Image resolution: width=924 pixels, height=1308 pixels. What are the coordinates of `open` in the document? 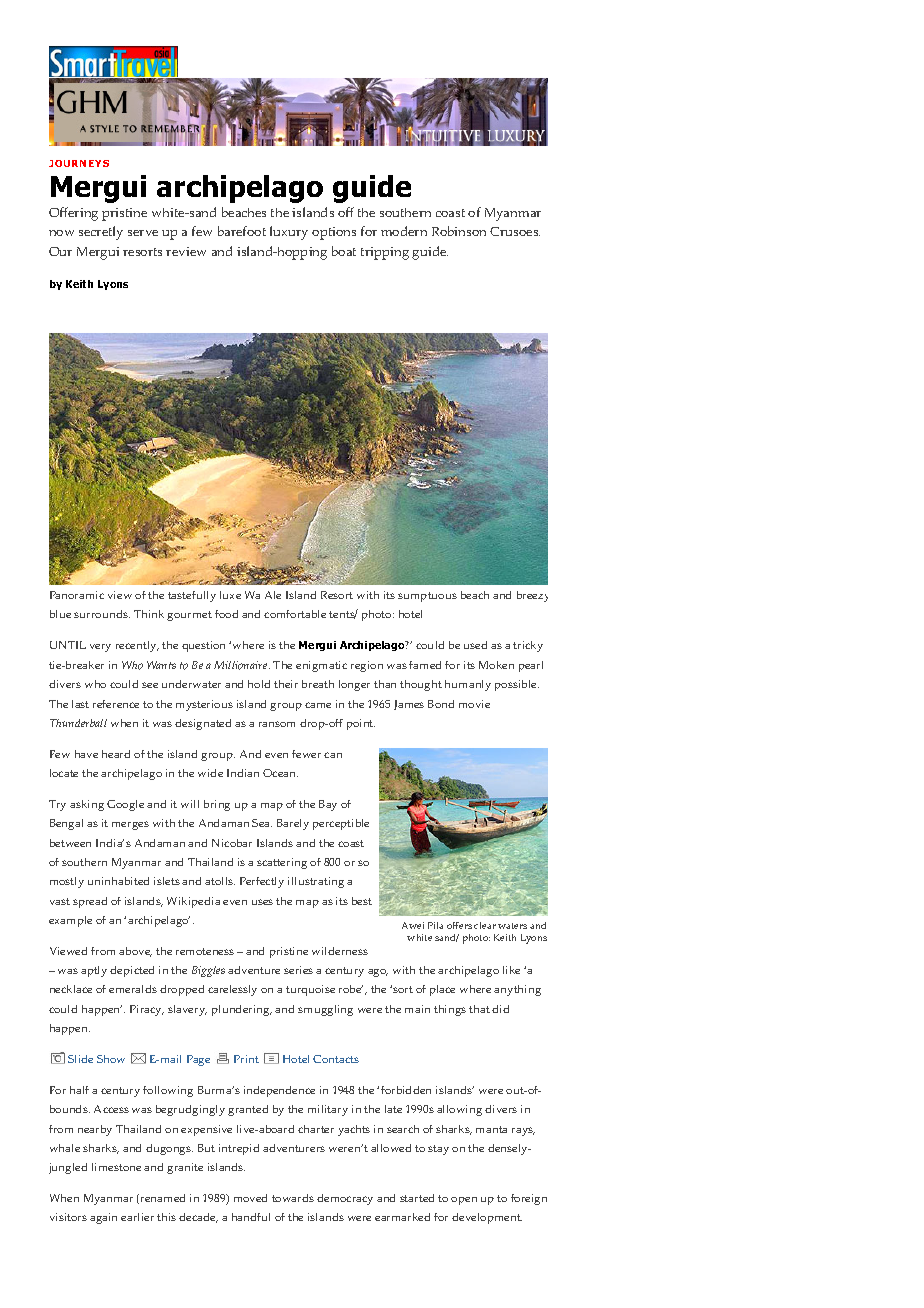 It's located at (464, 1201).
